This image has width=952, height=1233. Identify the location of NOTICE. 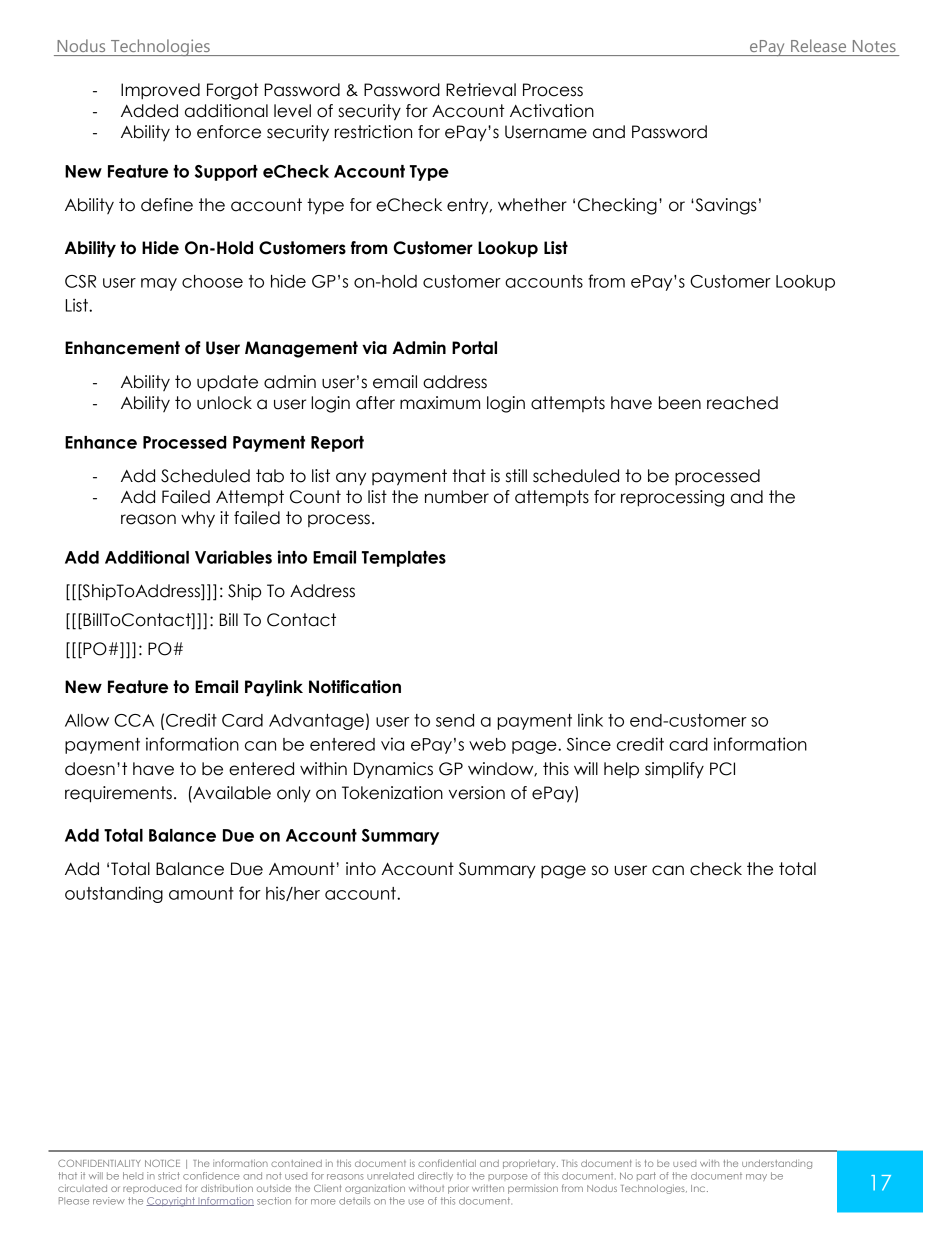
(162, 1163).
